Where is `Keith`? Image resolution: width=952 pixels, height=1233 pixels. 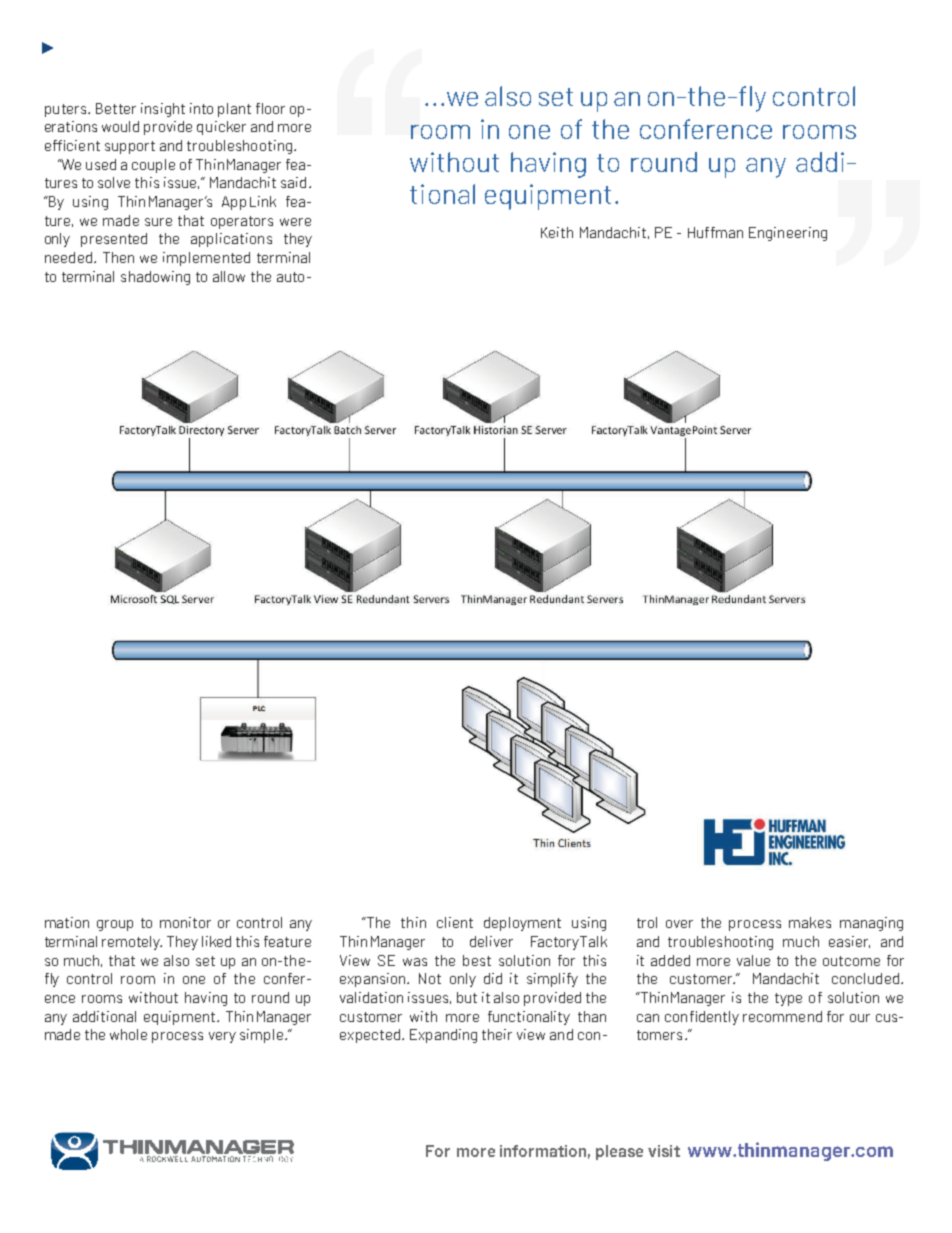 Keith is located at coordinates (557, 232).
